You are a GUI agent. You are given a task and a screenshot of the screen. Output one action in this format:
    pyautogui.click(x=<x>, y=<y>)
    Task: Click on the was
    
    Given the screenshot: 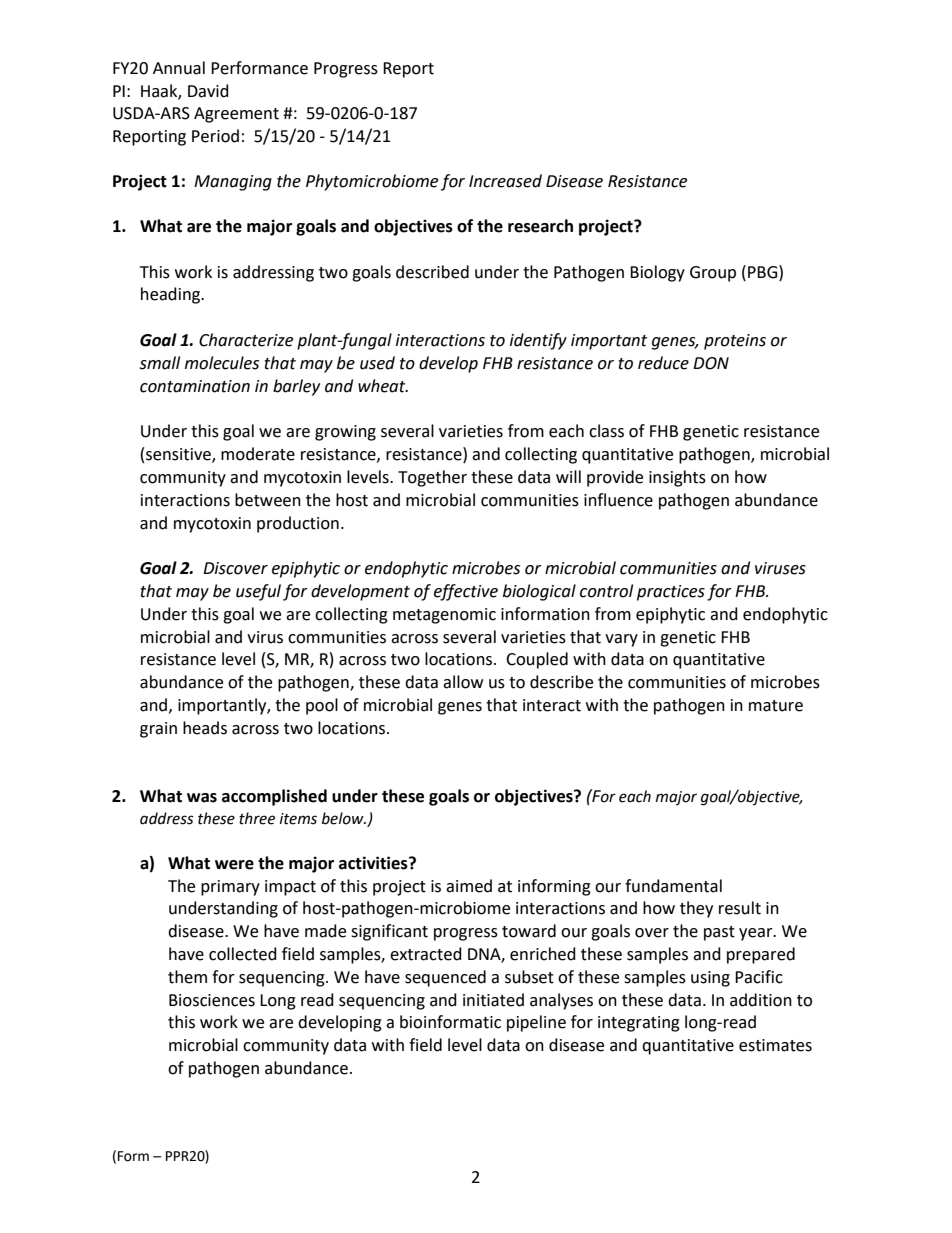 What is the action you would take?
    pyautogui.click(x=202, y=798)
